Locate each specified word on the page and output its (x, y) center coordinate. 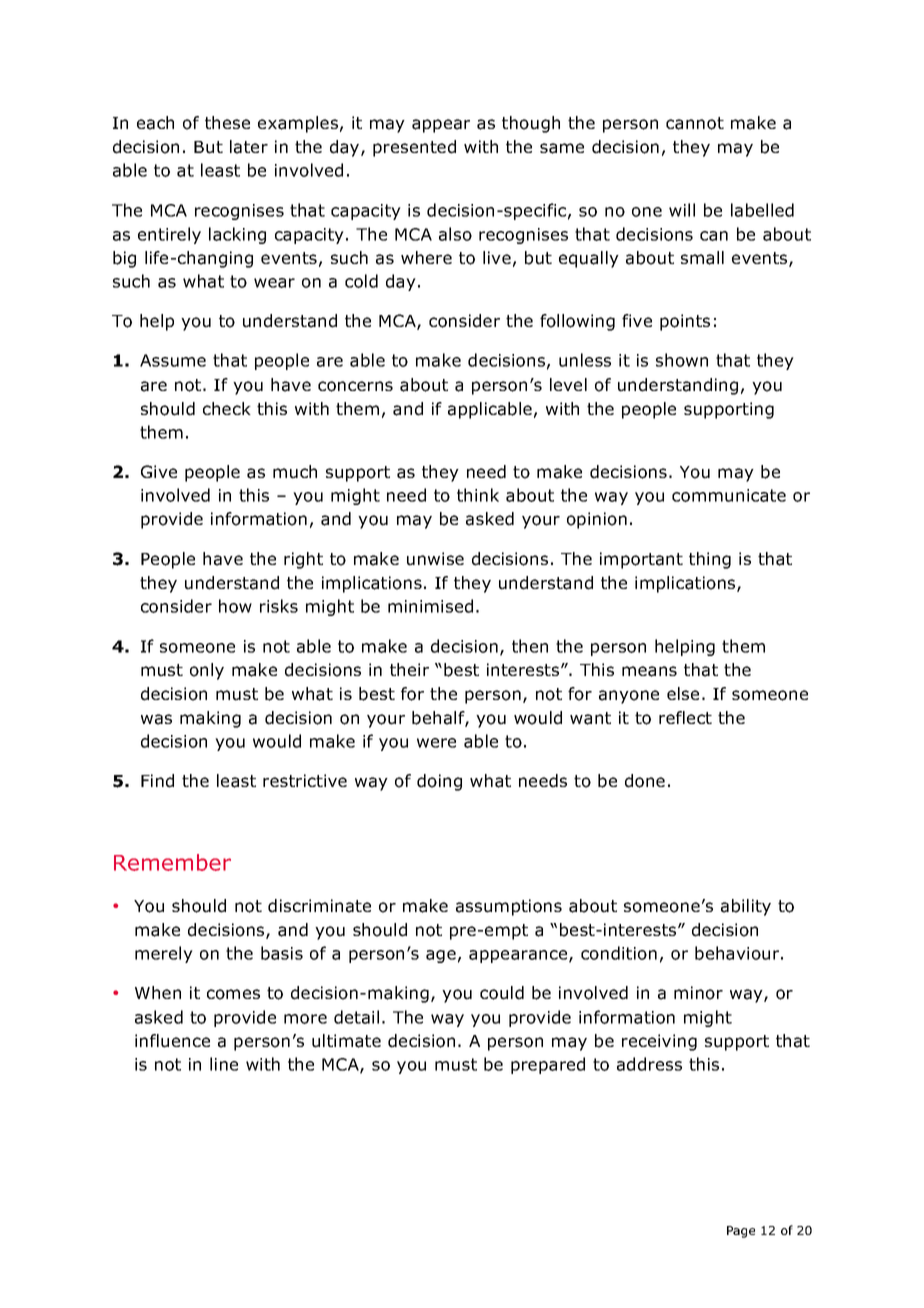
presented (414, 148)
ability (746, 907)
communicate (729, 495)
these (227, 122)
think (478, 495)
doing (439, 782)
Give (159, 471)
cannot (695, 123)
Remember (172, 862)
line (224, 1064)
